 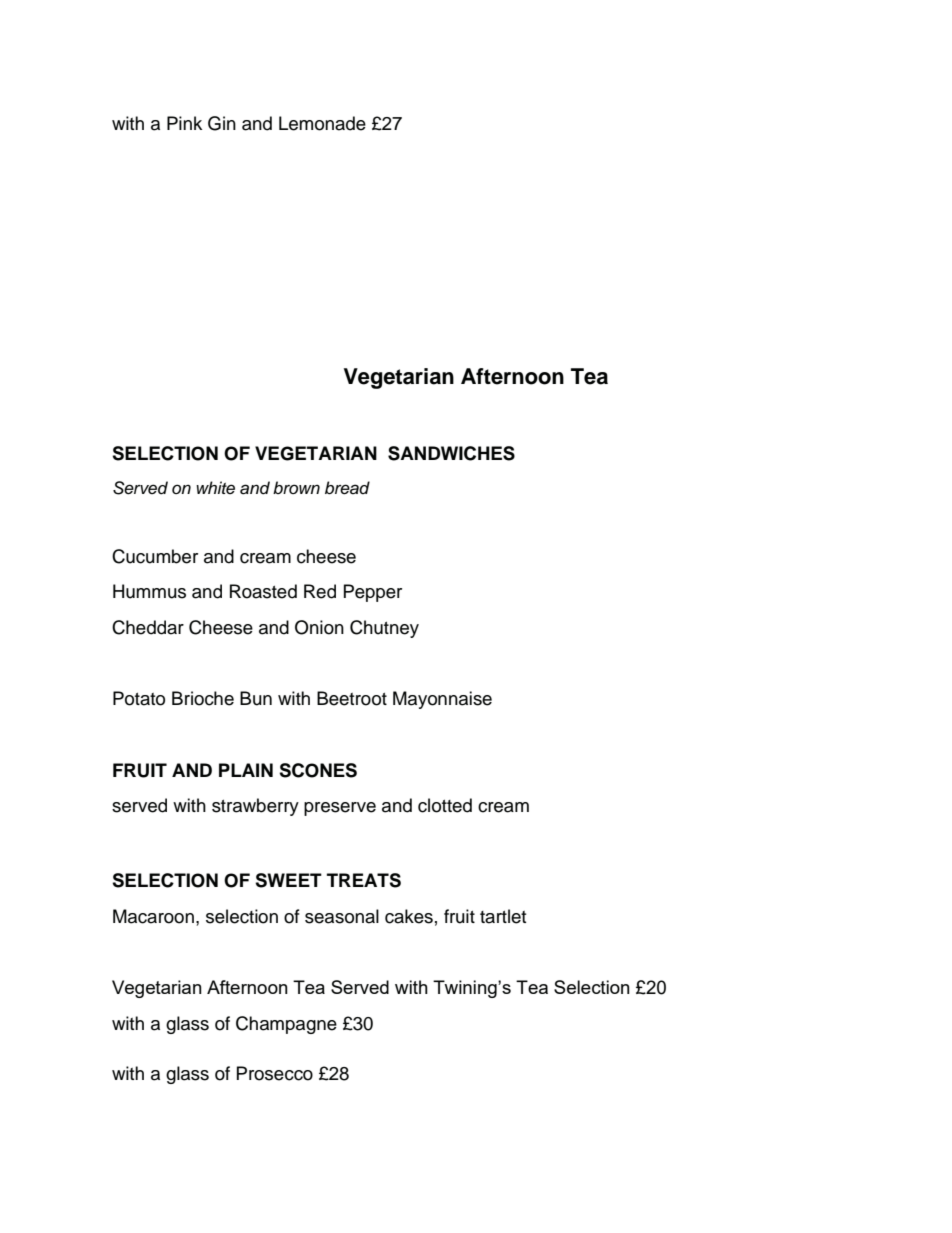 I want to click on Hummus, so click(x=149, y=591).
